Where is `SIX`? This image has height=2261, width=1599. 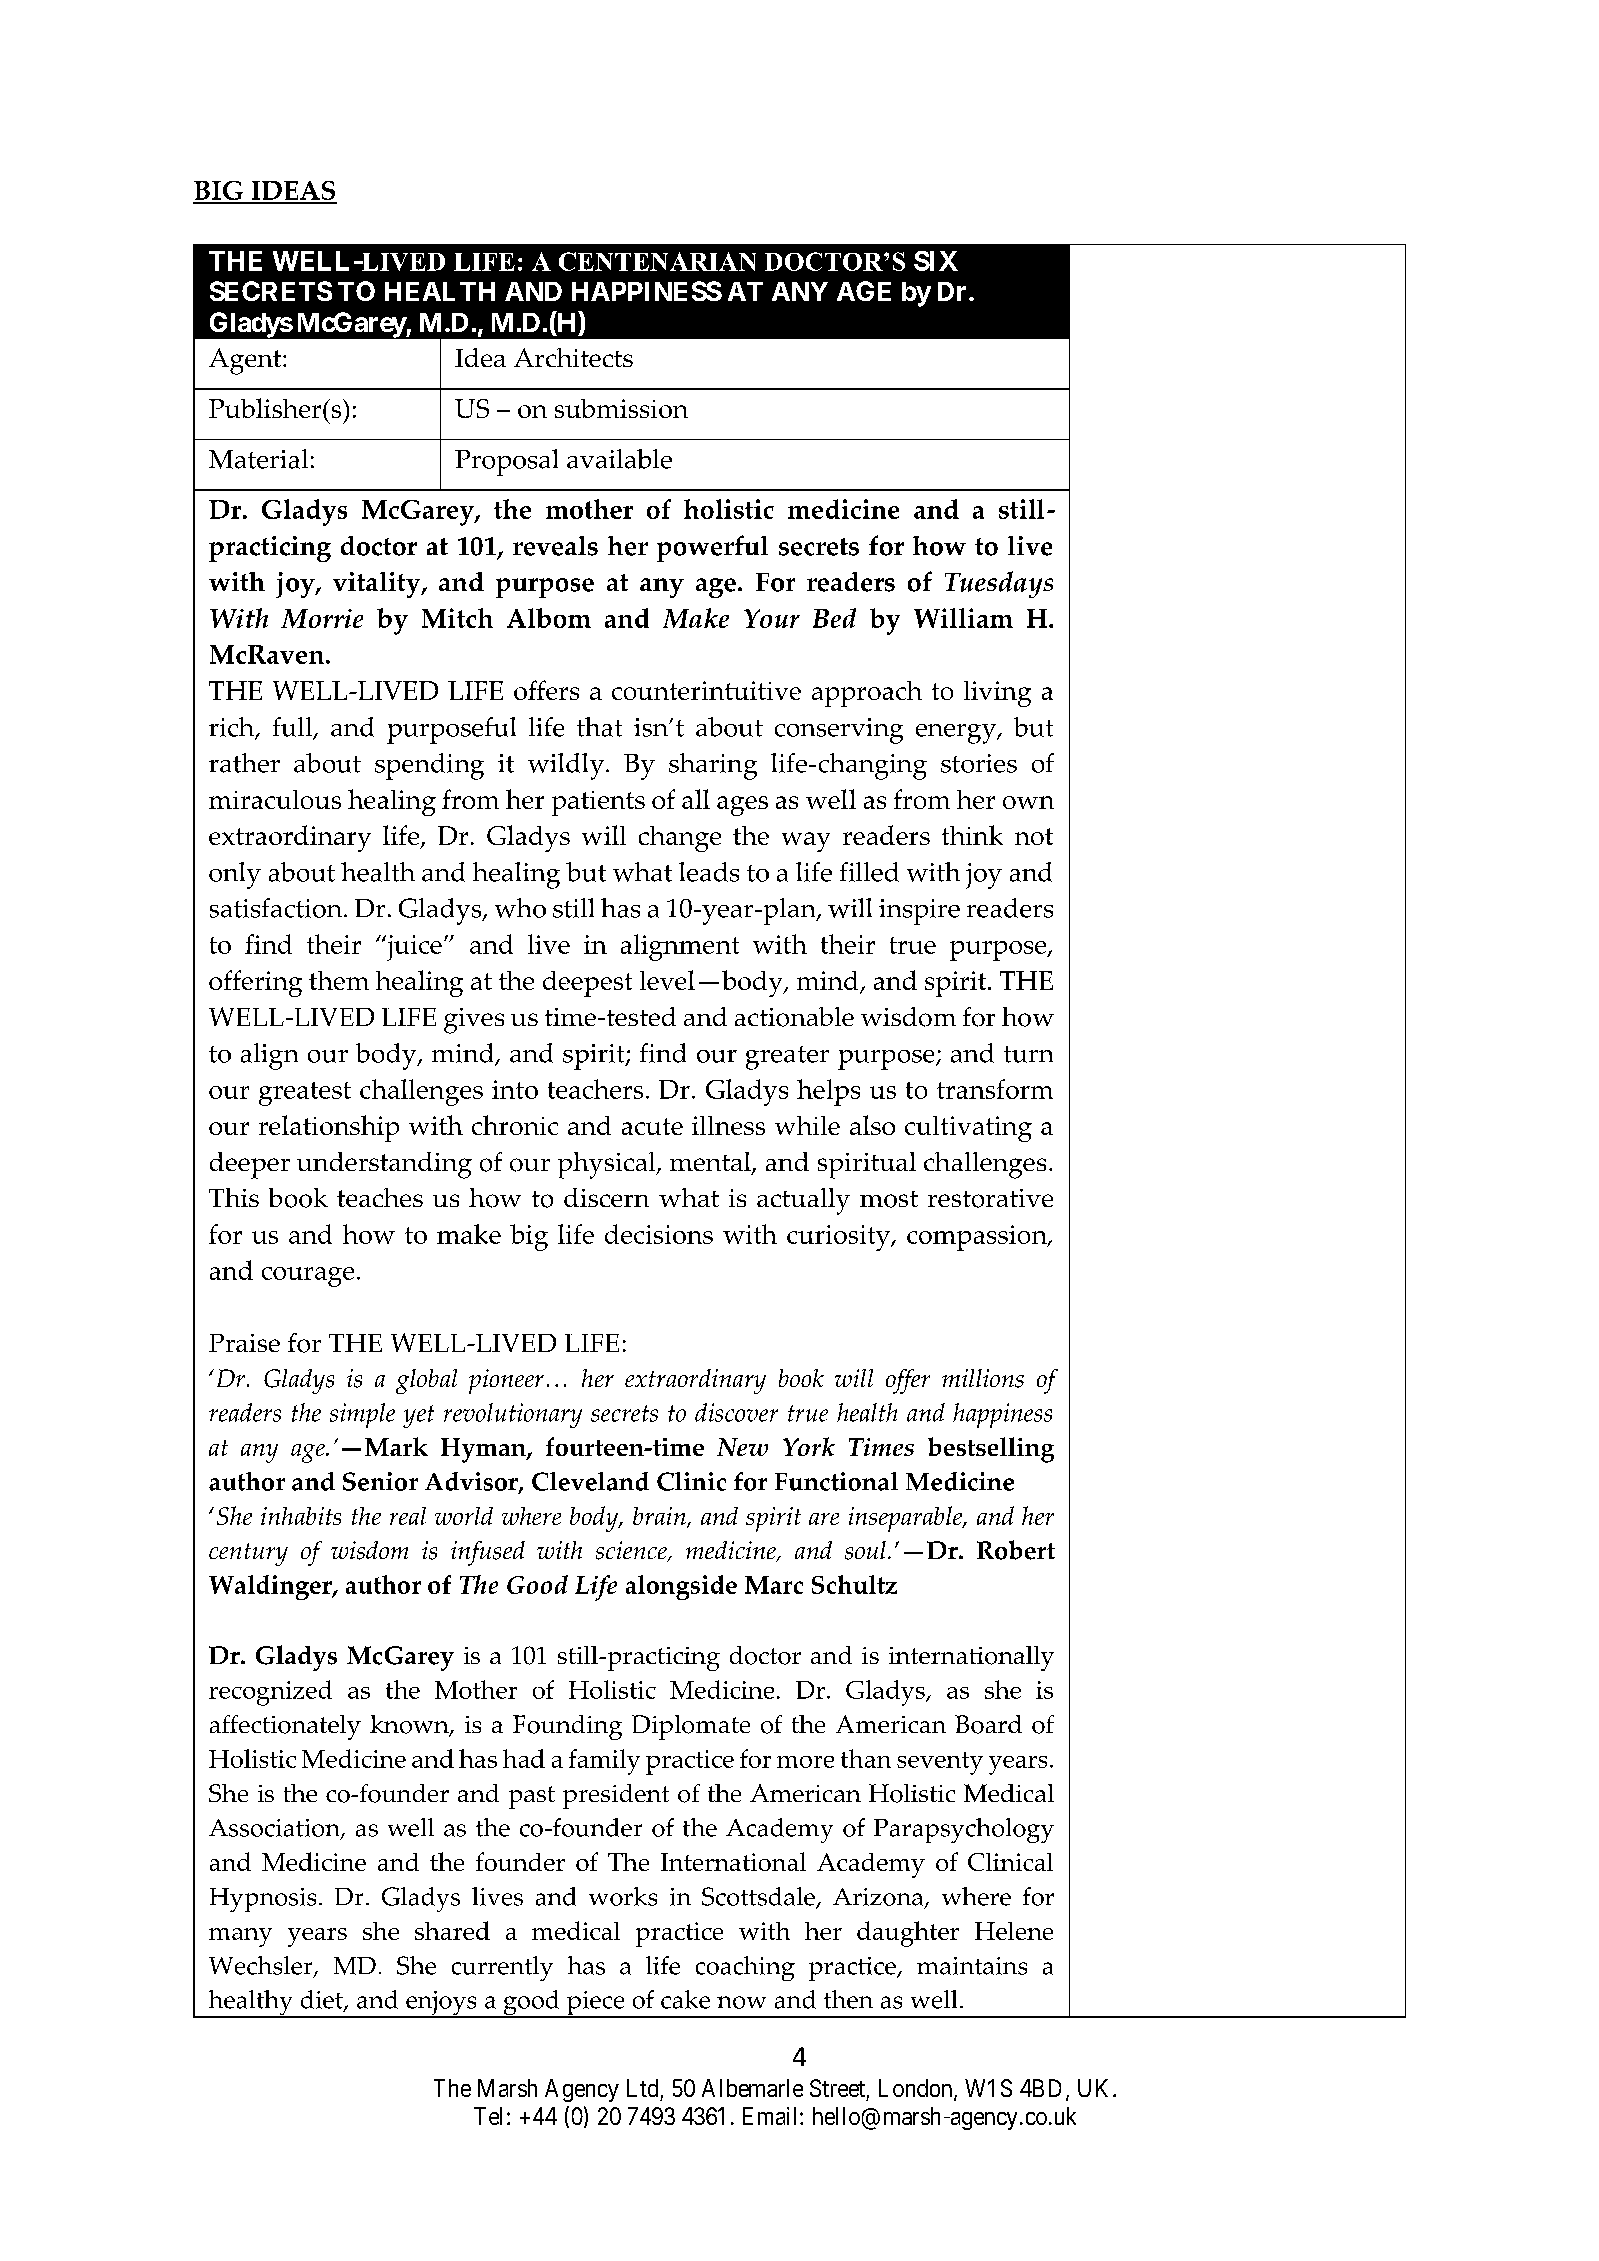
SIX is located at coordinates (936, 261).
